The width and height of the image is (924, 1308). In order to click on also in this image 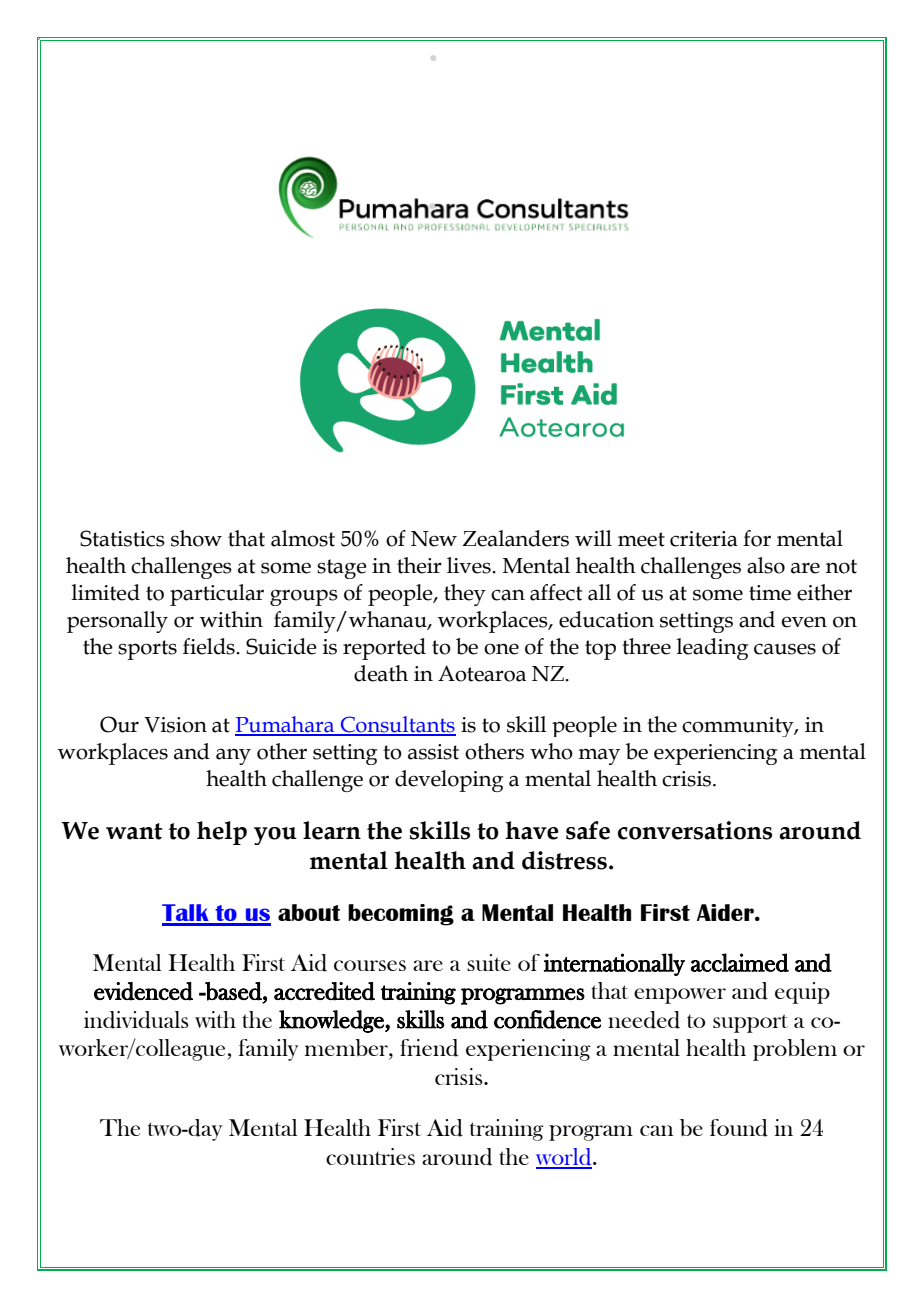, I will do `click(766, 565)`.
